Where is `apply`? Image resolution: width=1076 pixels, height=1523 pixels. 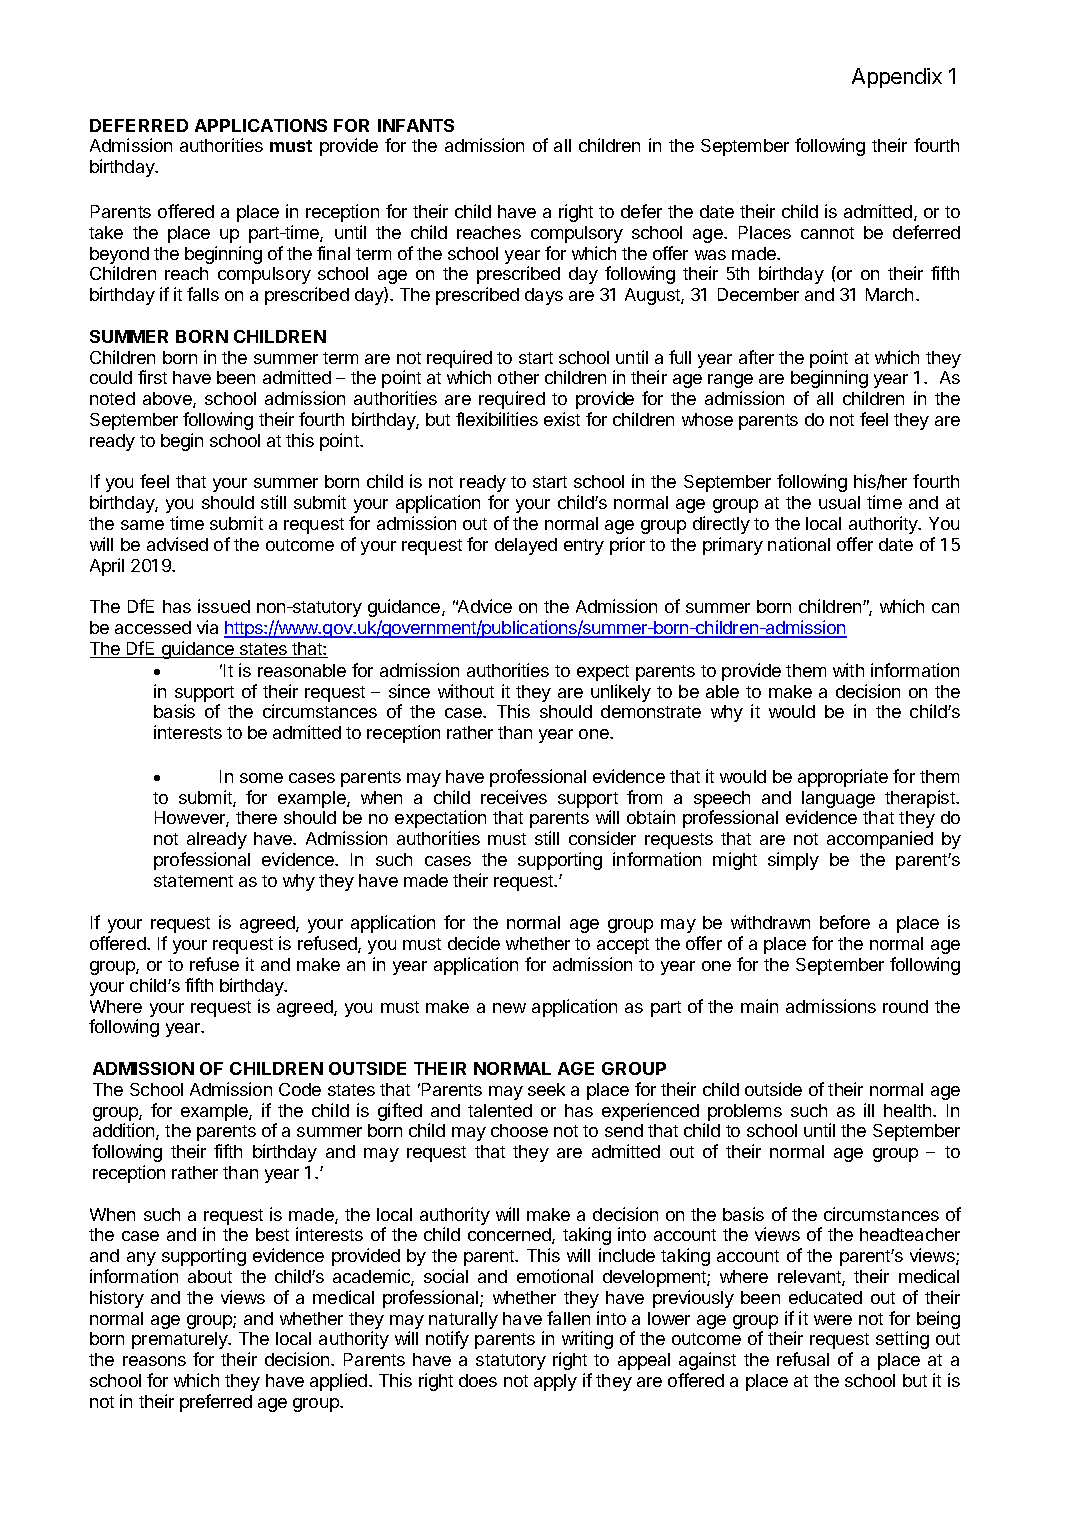
apply is located at coordinates (555, 1382).
